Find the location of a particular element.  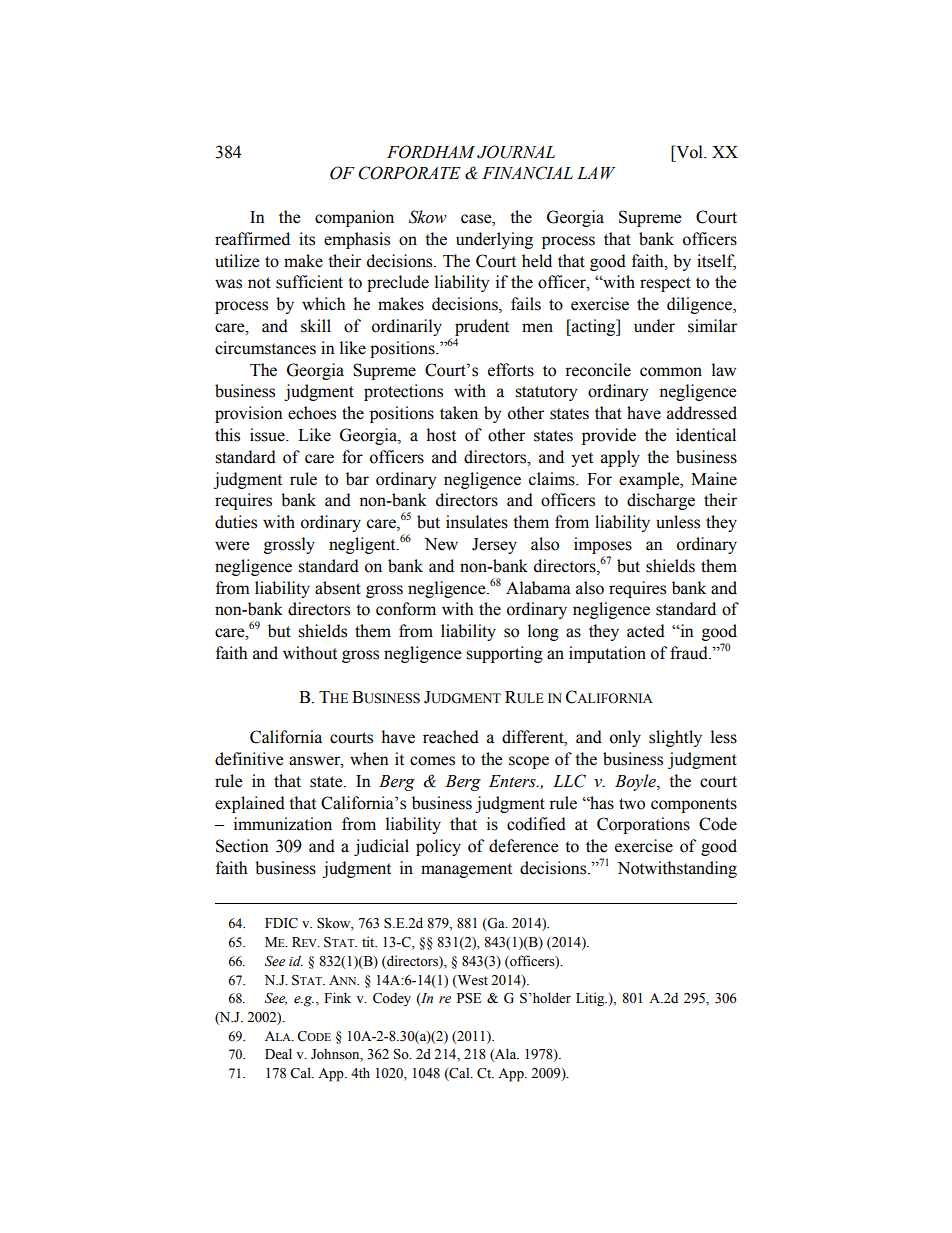

Vol is located at coordinates (689, 152).
